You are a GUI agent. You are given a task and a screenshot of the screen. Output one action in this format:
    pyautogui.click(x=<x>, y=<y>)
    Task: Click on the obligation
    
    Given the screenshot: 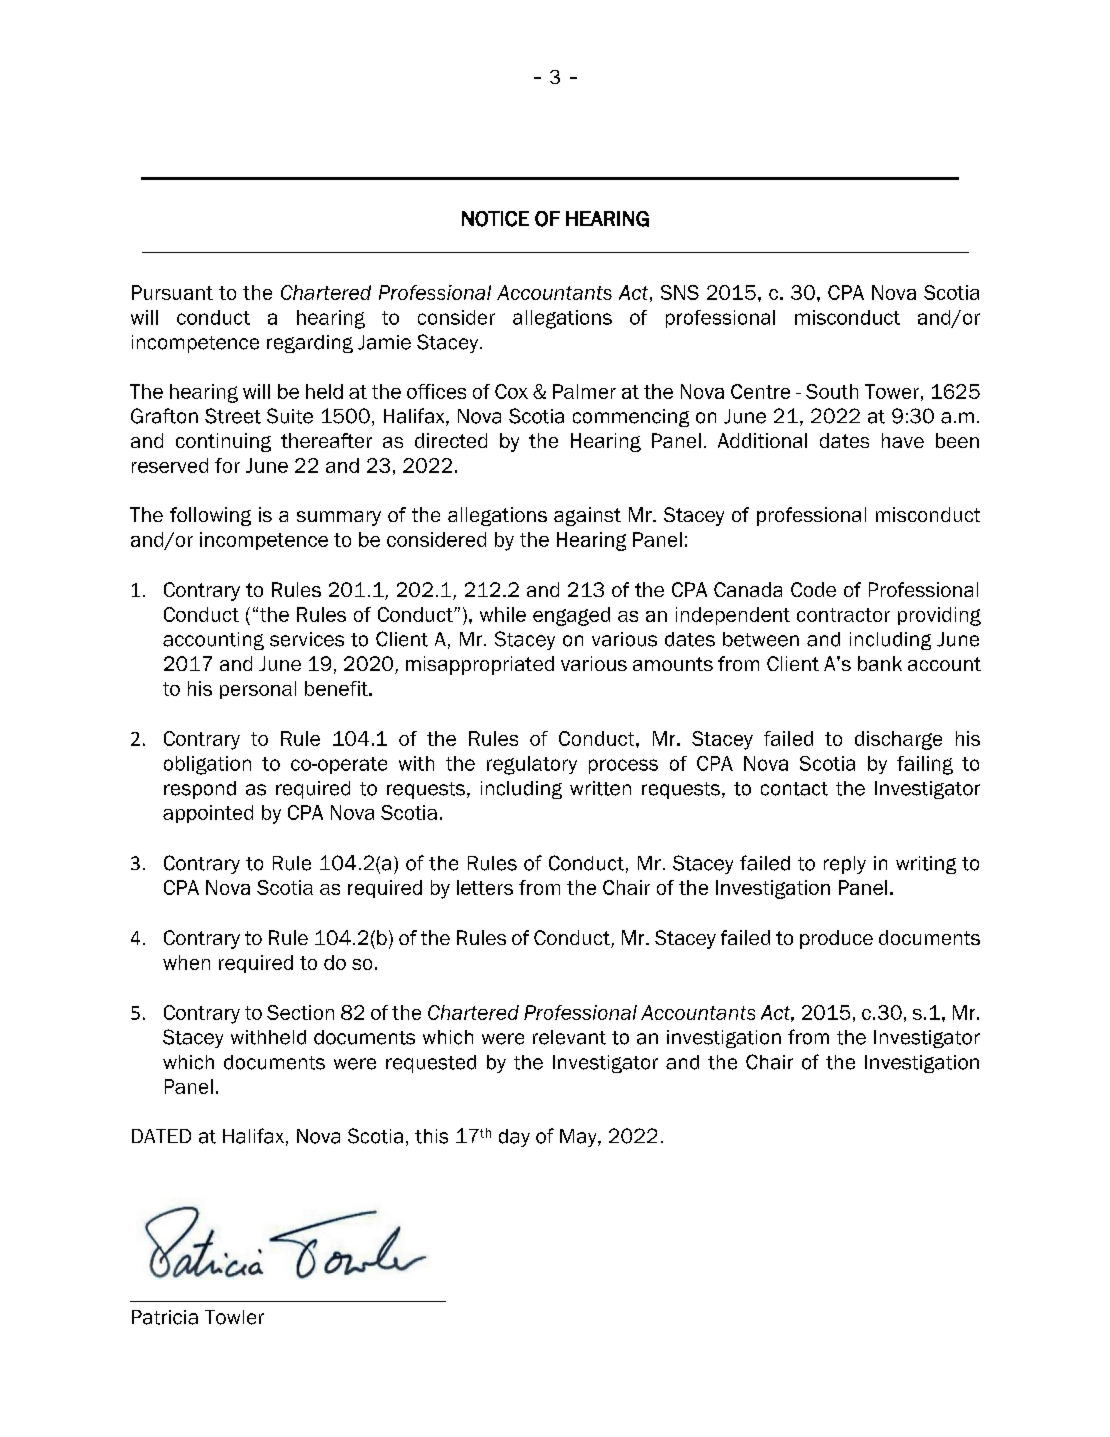 What is the action you would take?
    pyautogui.click(x=207, y=765)
